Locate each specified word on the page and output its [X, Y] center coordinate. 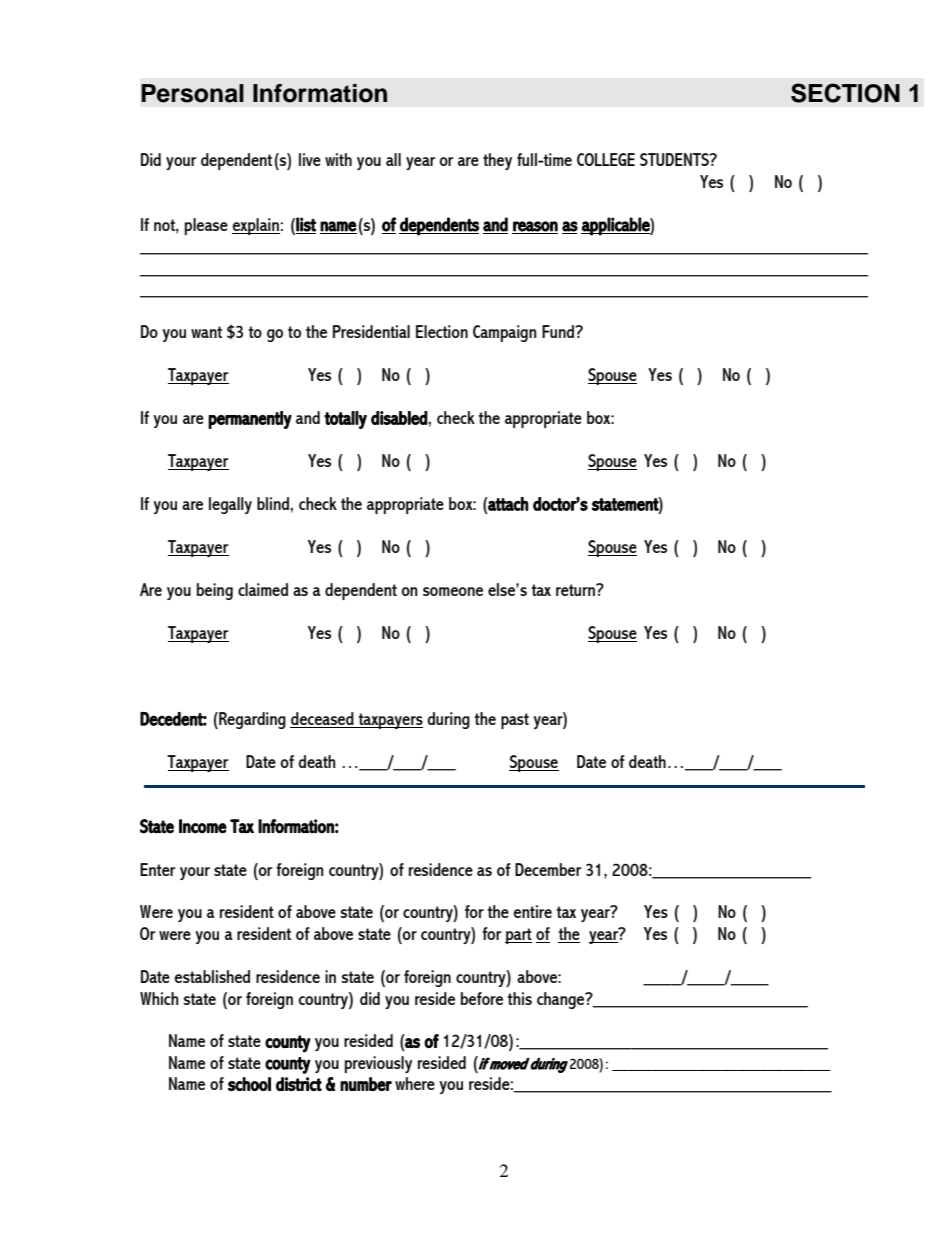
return [576, 590]
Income [203, 826]
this [519, 998]
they [497, 161]
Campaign [505, 333]
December [548, 869]
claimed [263, 589]
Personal [192, 93]
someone [453, 591]
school [249, 1084]
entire [532, 911]
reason [535, 226]
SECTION [845, 93]
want [206, 332]
